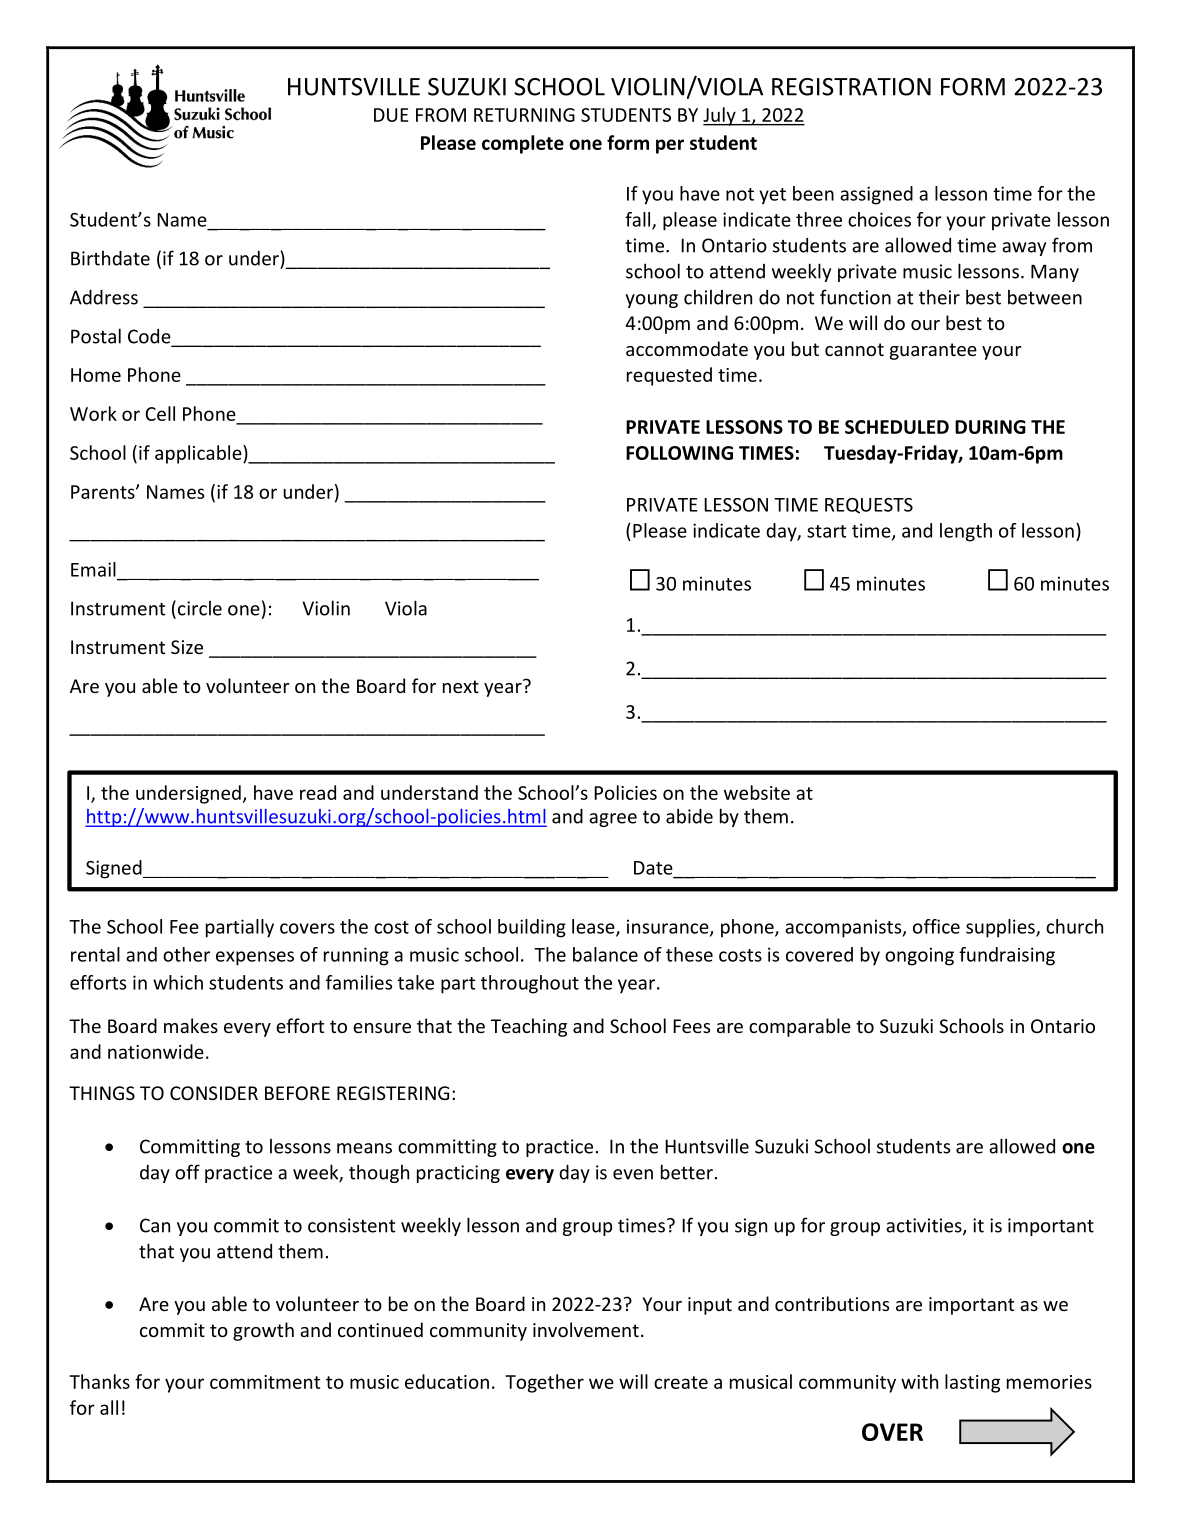  Describe the element at coordinates (936, 926) in the screenshot. I see `office` at that location.
